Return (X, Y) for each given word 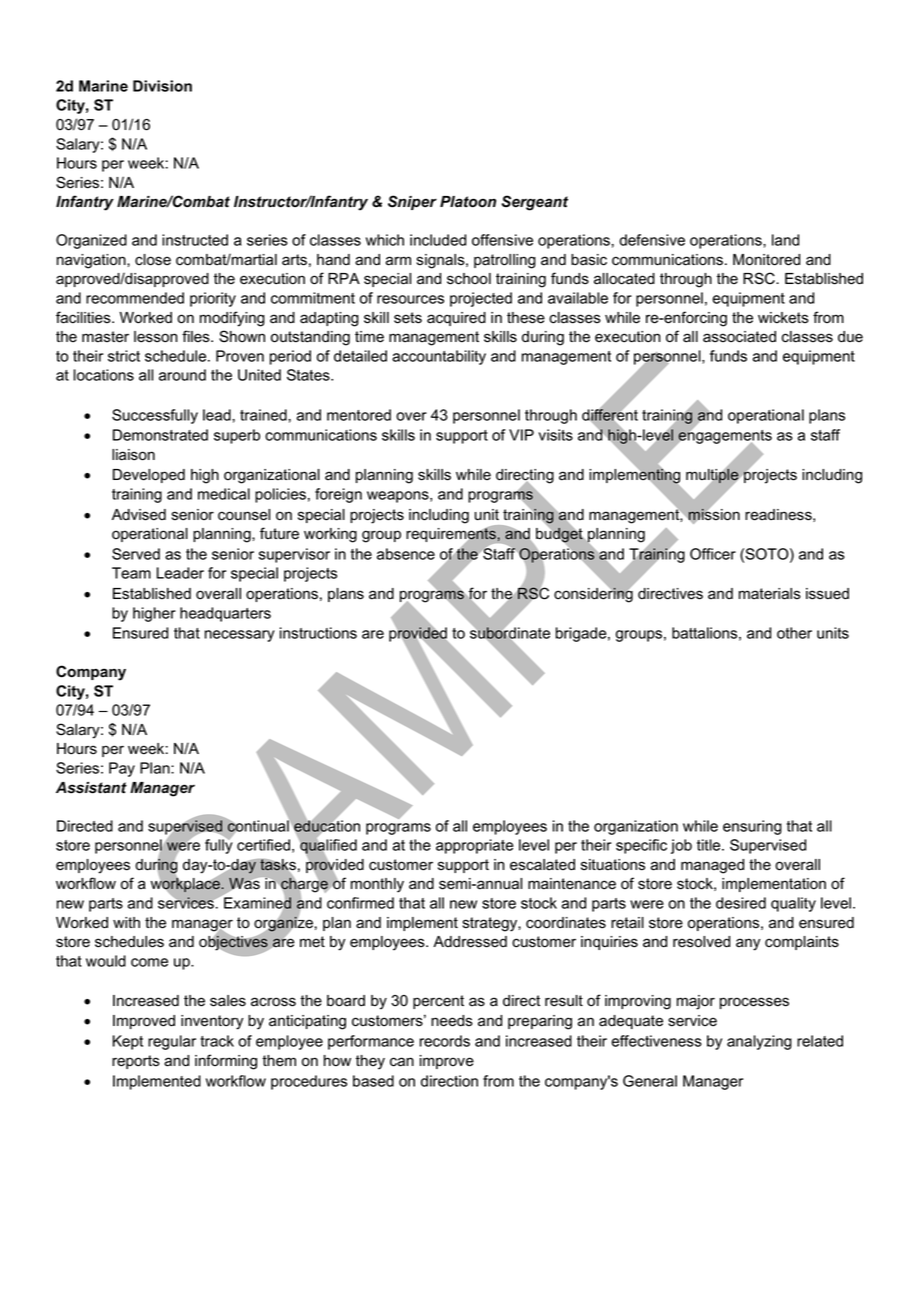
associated (739, 337)
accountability (439, 357)
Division (162, 86)
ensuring (752, 827)
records (445, 1041)
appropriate (474, 846)
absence (406, 554)
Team (131, 573)
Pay (122, 769)
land (785, 240)
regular (172, 1042)
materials (770, 594)
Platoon (468, 201)
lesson (156, 337)
